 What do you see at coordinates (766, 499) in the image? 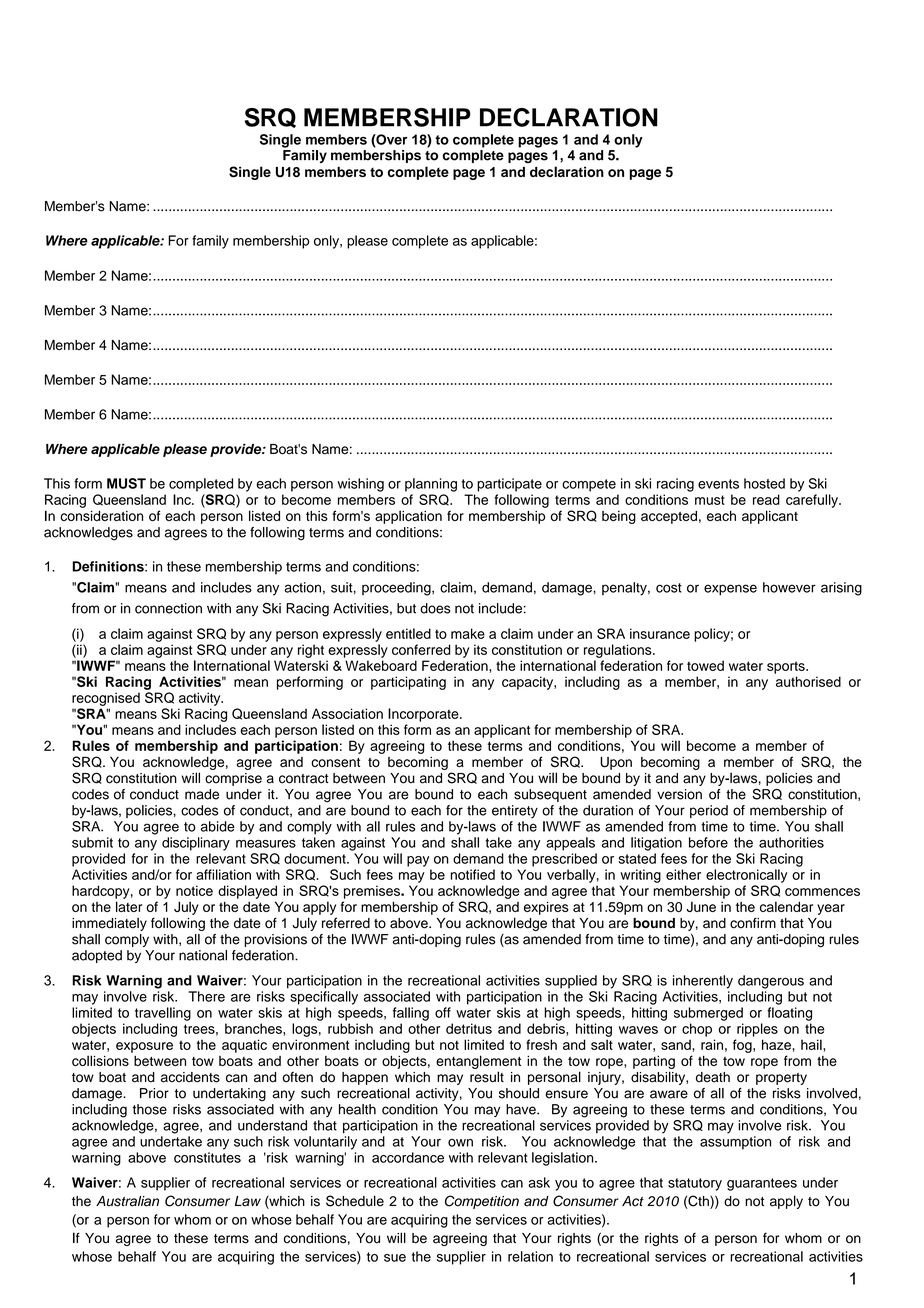
I see `read` at bounding box center [766, 499].
